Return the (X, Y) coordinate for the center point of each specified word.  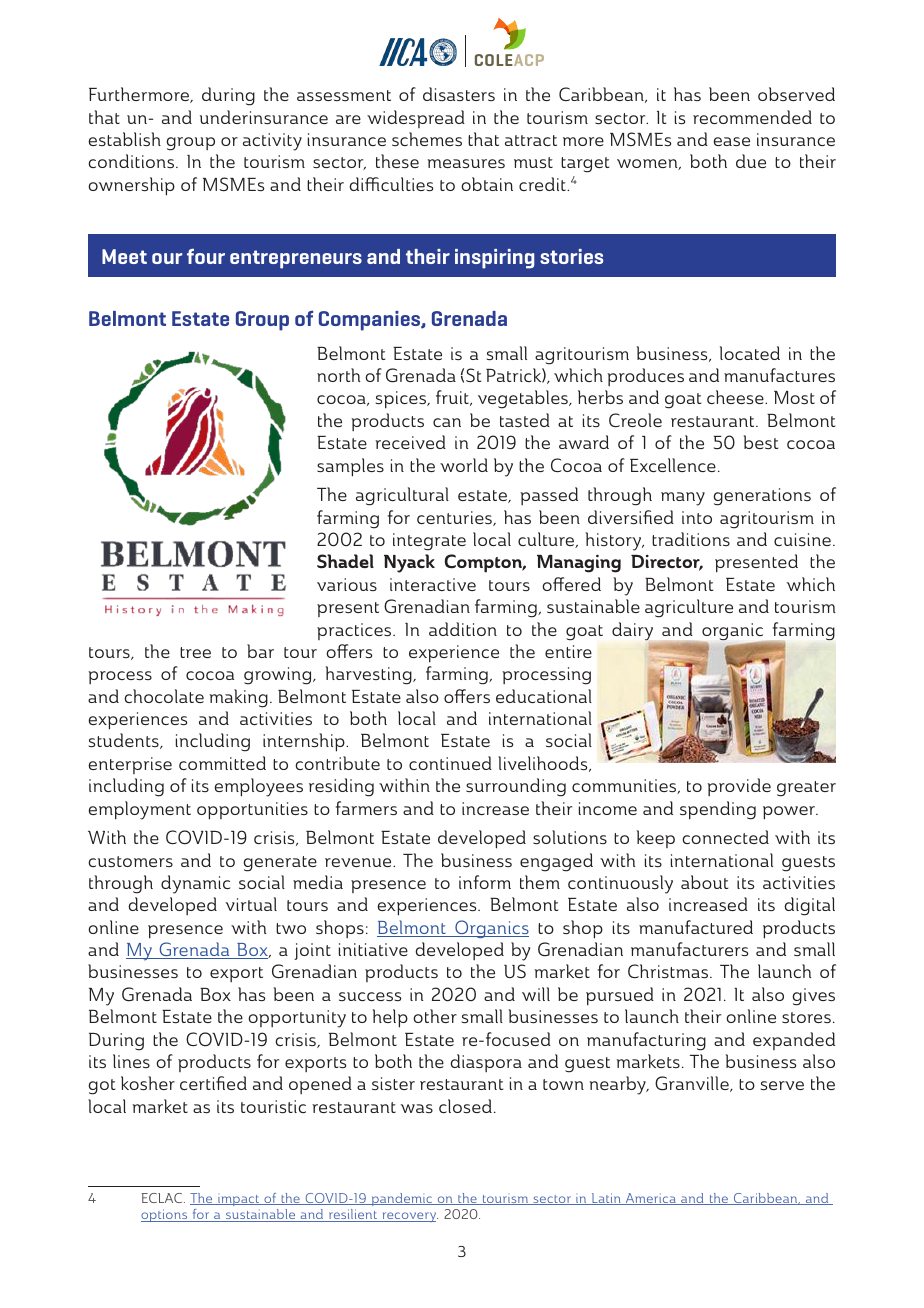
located (750, 353)
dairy (632, 631)
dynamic (195, 884)
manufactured (696, 927)
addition (463, 629)
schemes (427, 139)
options (165, 1215)
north (338, 375)
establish (124, 139)
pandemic (402, 1199)
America (650, 1199)
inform (485, 882)
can (447, 422)
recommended (752, 117)
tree (195, 652)
